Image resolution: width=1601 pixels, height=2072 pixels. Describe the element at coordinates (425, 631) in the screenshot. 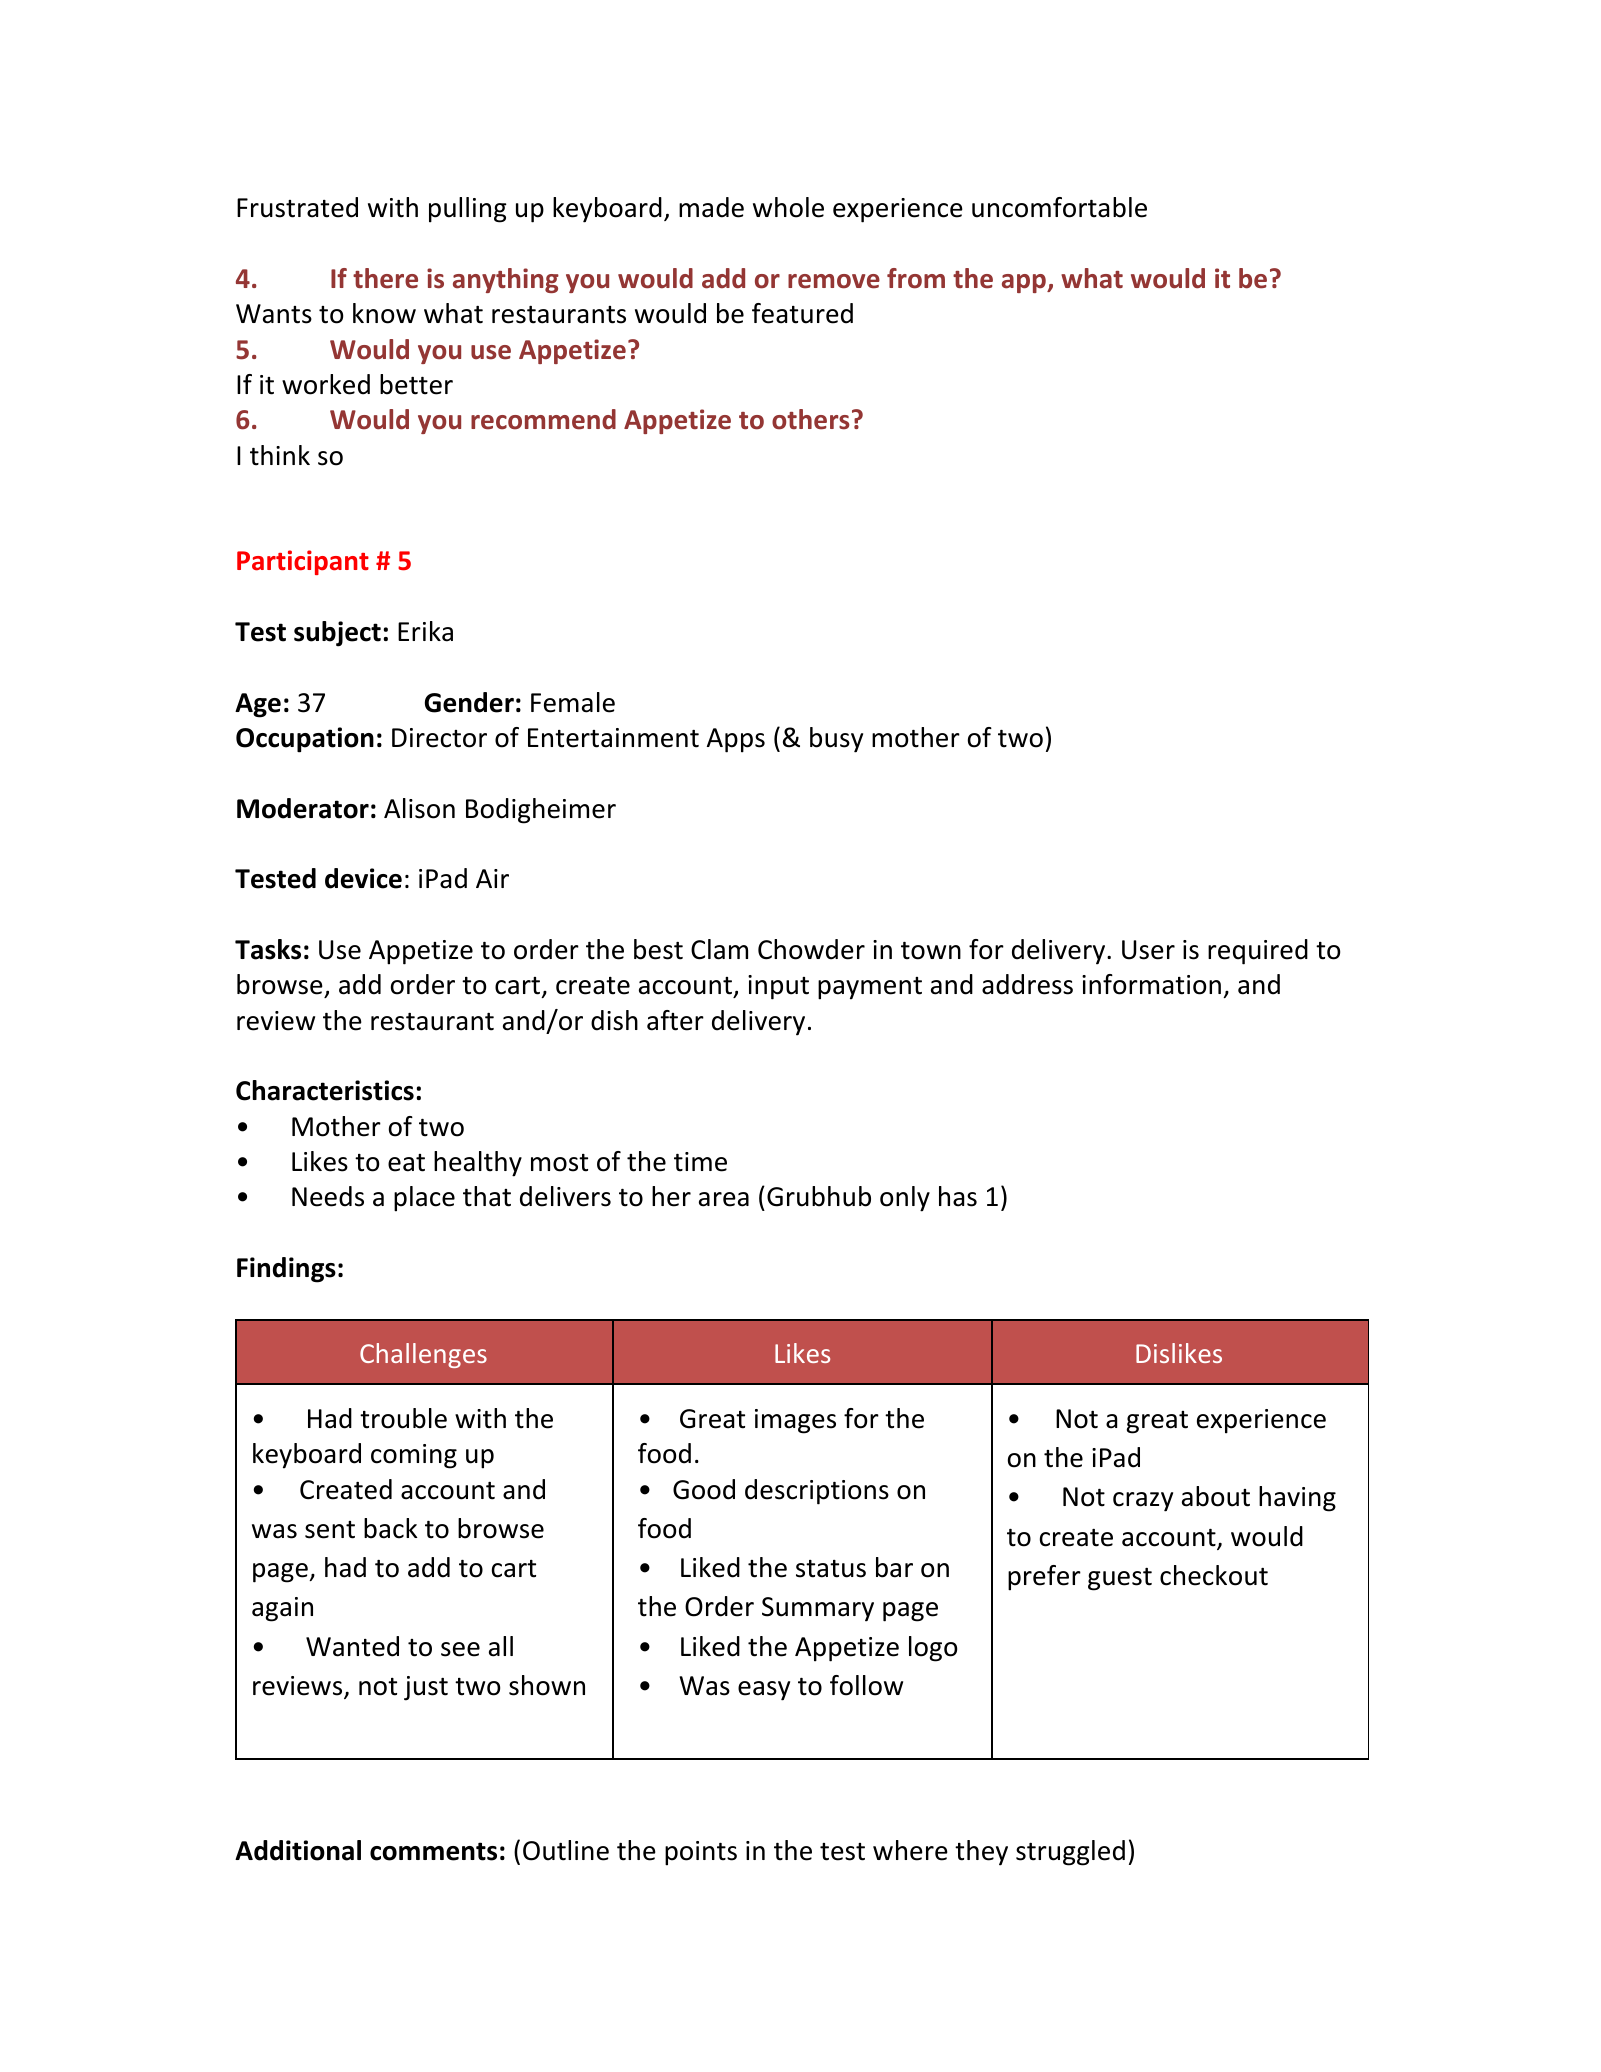

I see `Erika` at that location.
